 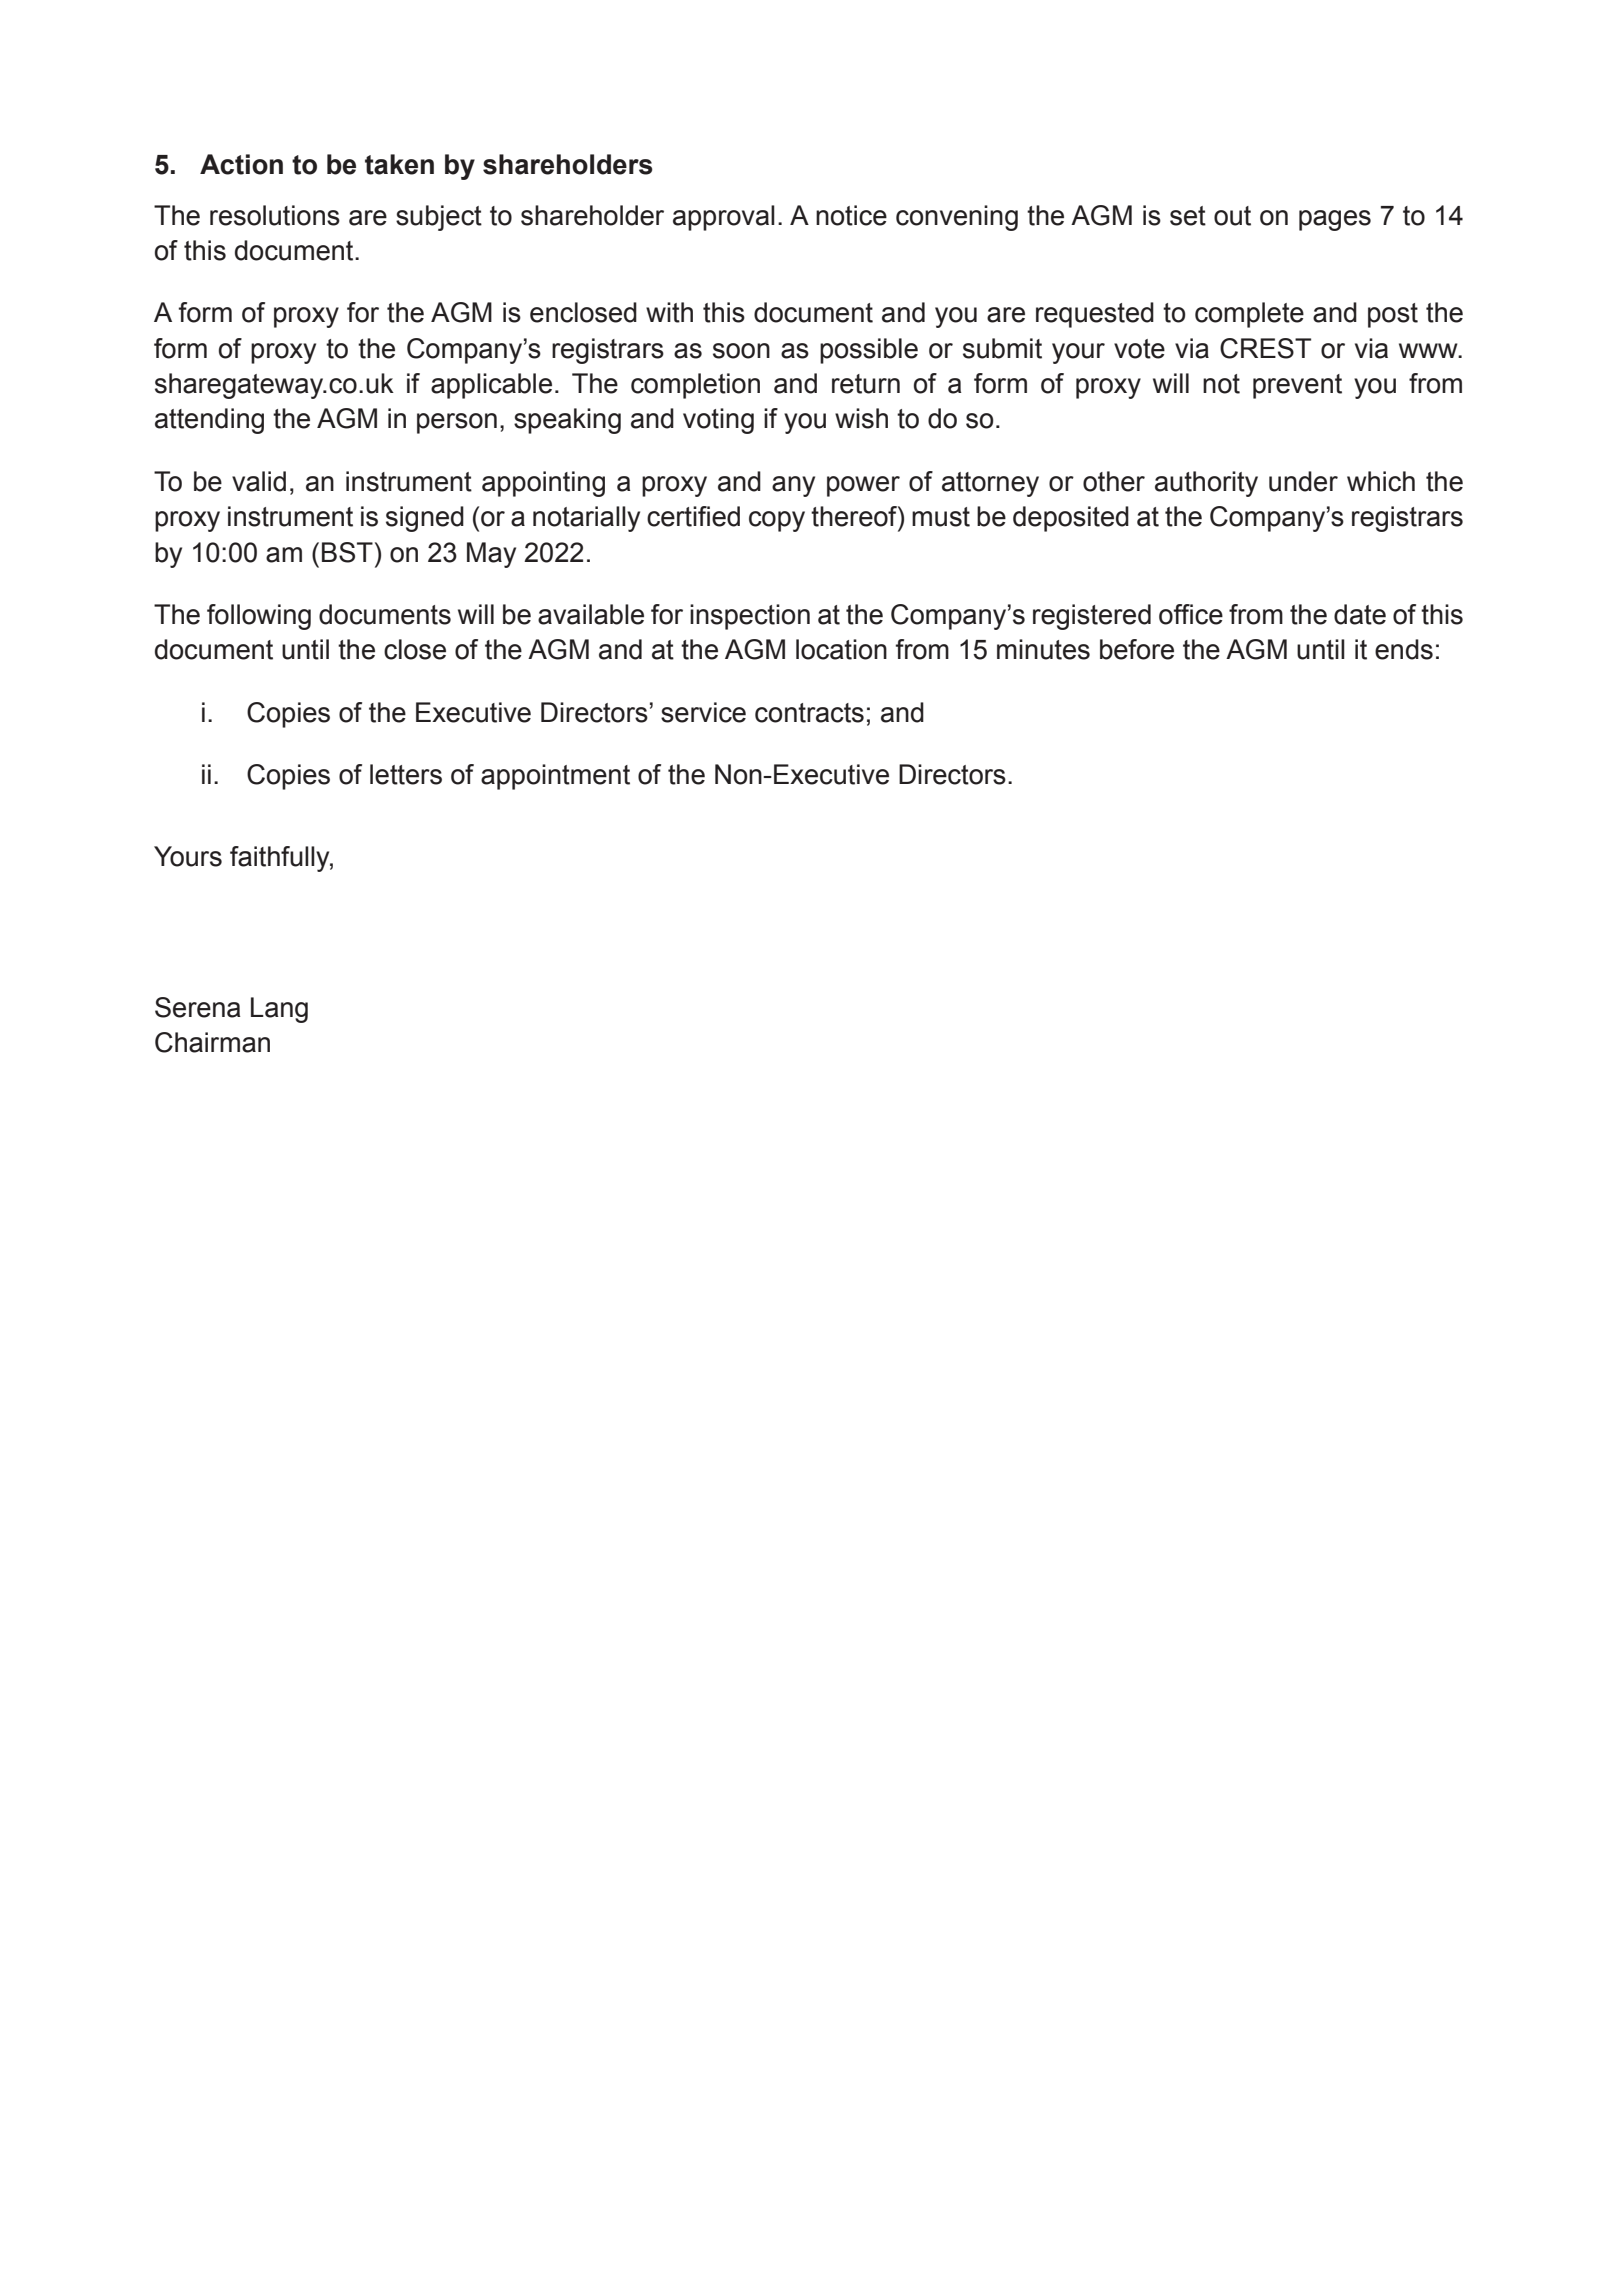 I want to click on Lang, so click(x=279, y=1010).
